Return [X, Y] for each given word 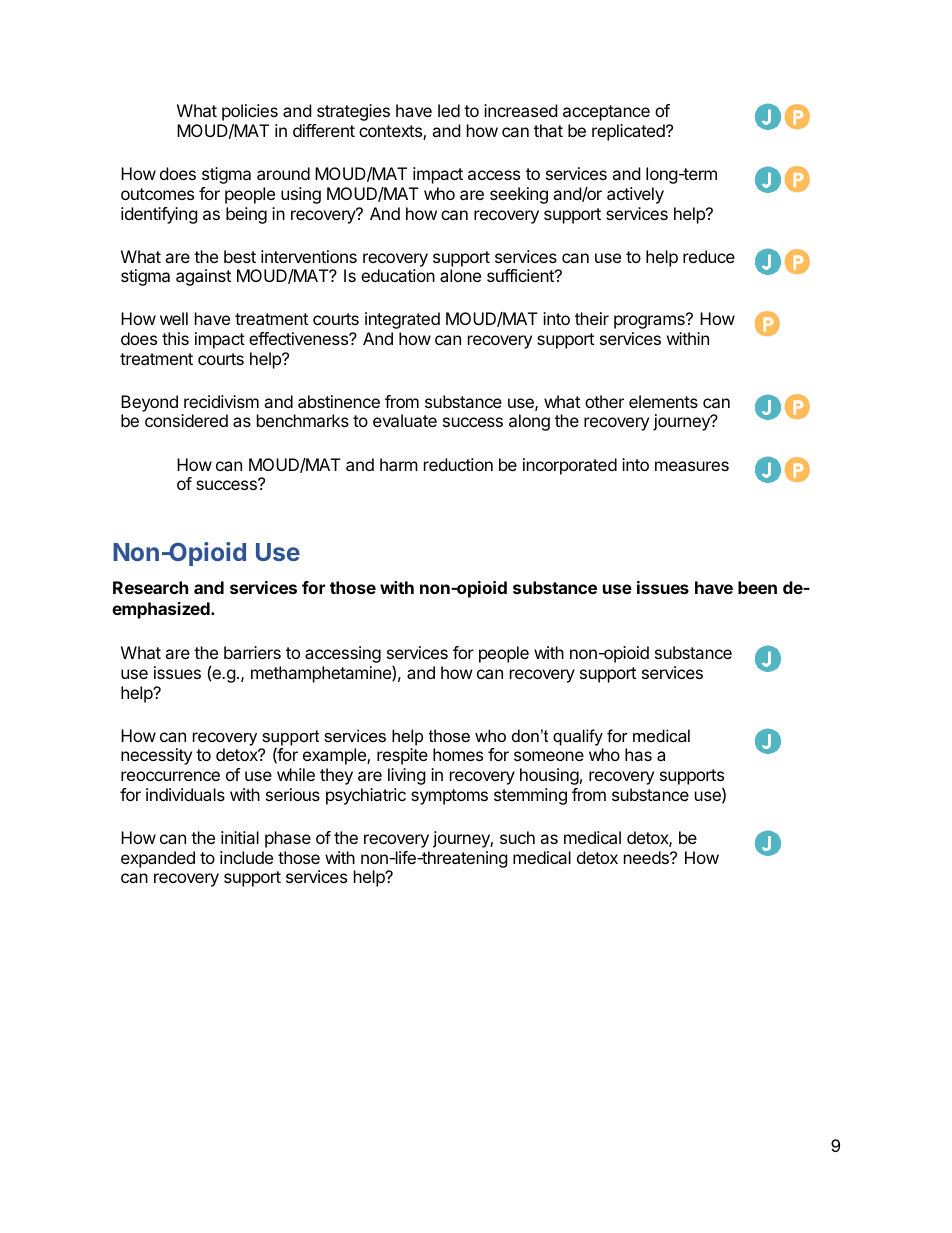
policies [250, 112]
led [449, 110]
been [757, 587]
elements [663, 401]
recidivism [221, 401]
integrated [402, 320]
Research [150, 587]
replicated [629, 132]
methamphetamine [322, 674]
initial [240, 837]
